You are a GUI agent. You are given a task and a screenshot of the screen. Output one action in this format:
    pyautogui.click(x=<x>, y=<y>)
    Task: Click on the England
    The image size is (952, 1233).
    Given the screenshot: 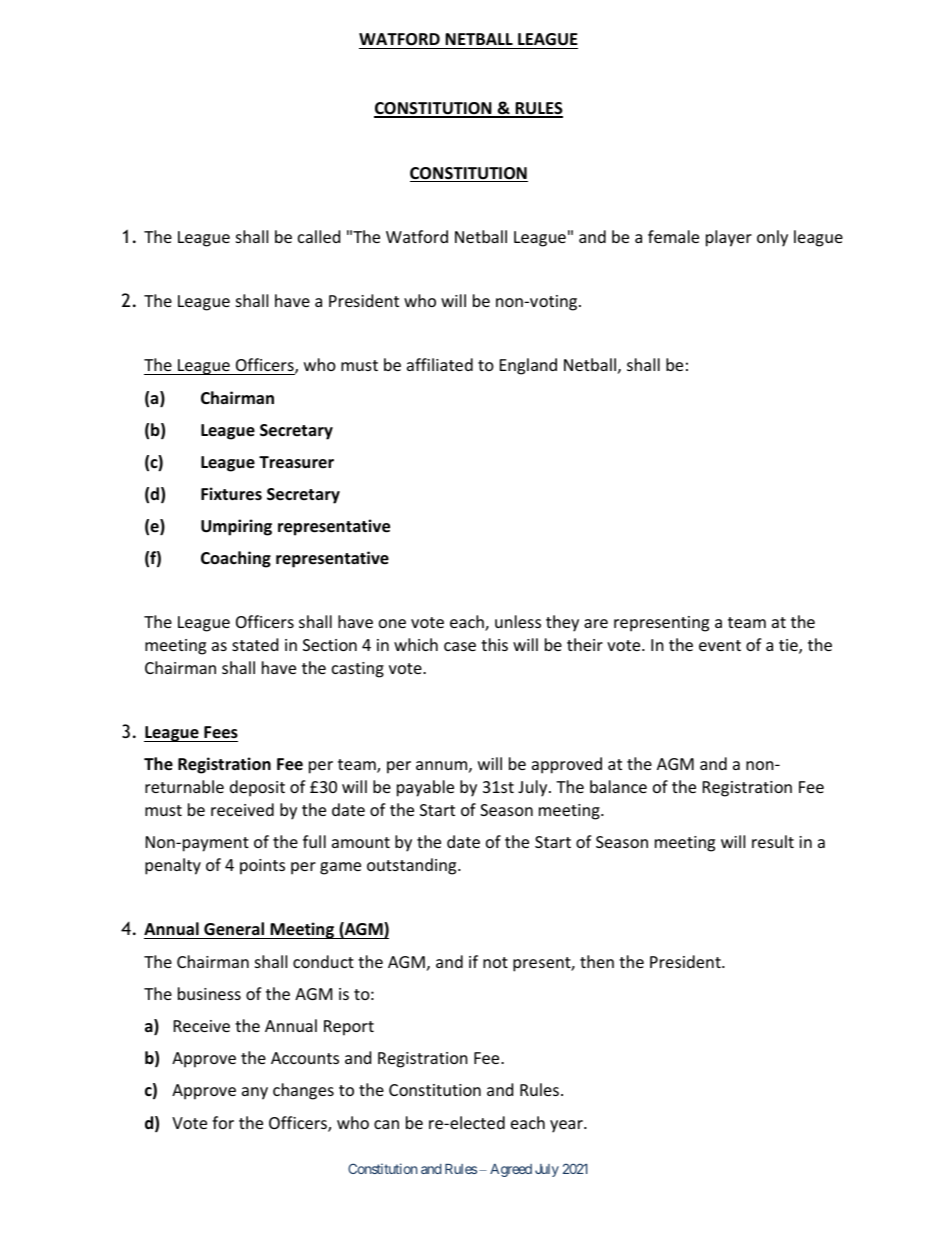 What is the action you would take?
    pyautogui.click(x=528, y=366)
